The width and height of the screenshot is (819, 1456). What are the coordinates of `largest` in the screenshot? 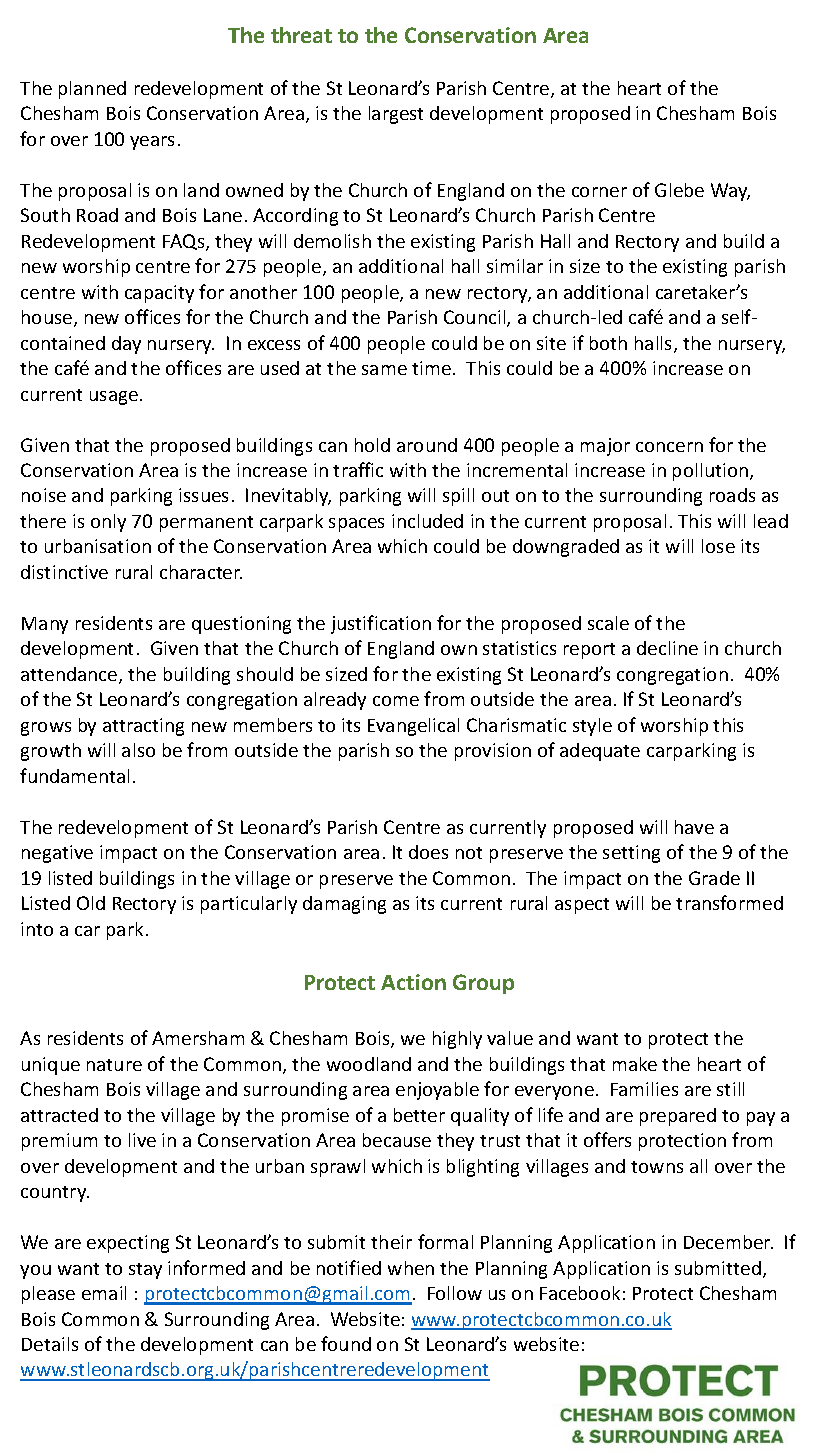 It's located at (396, 115).
